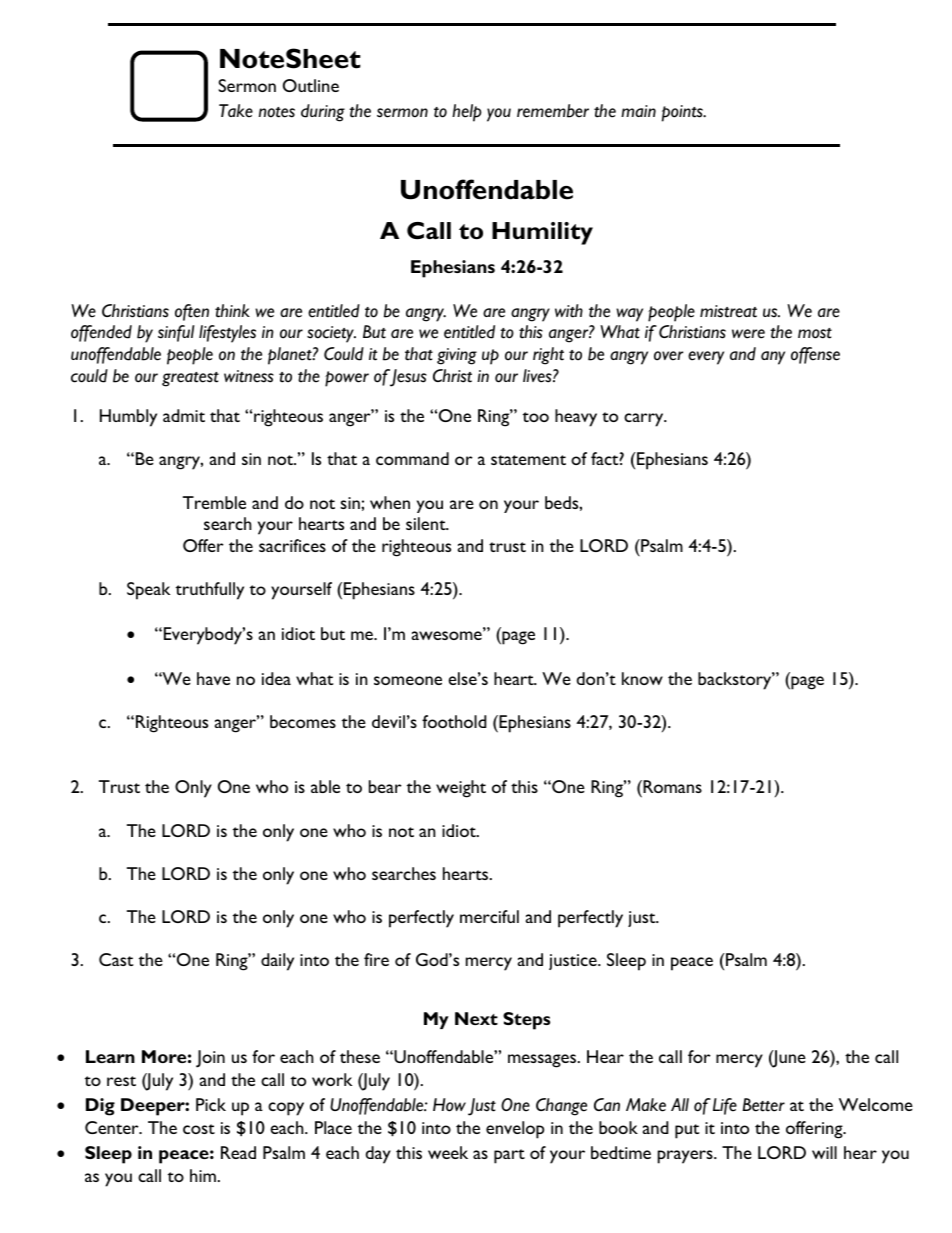 This screenshot has width=952, height=1233. I want to click on Take, so click(236, 111).
